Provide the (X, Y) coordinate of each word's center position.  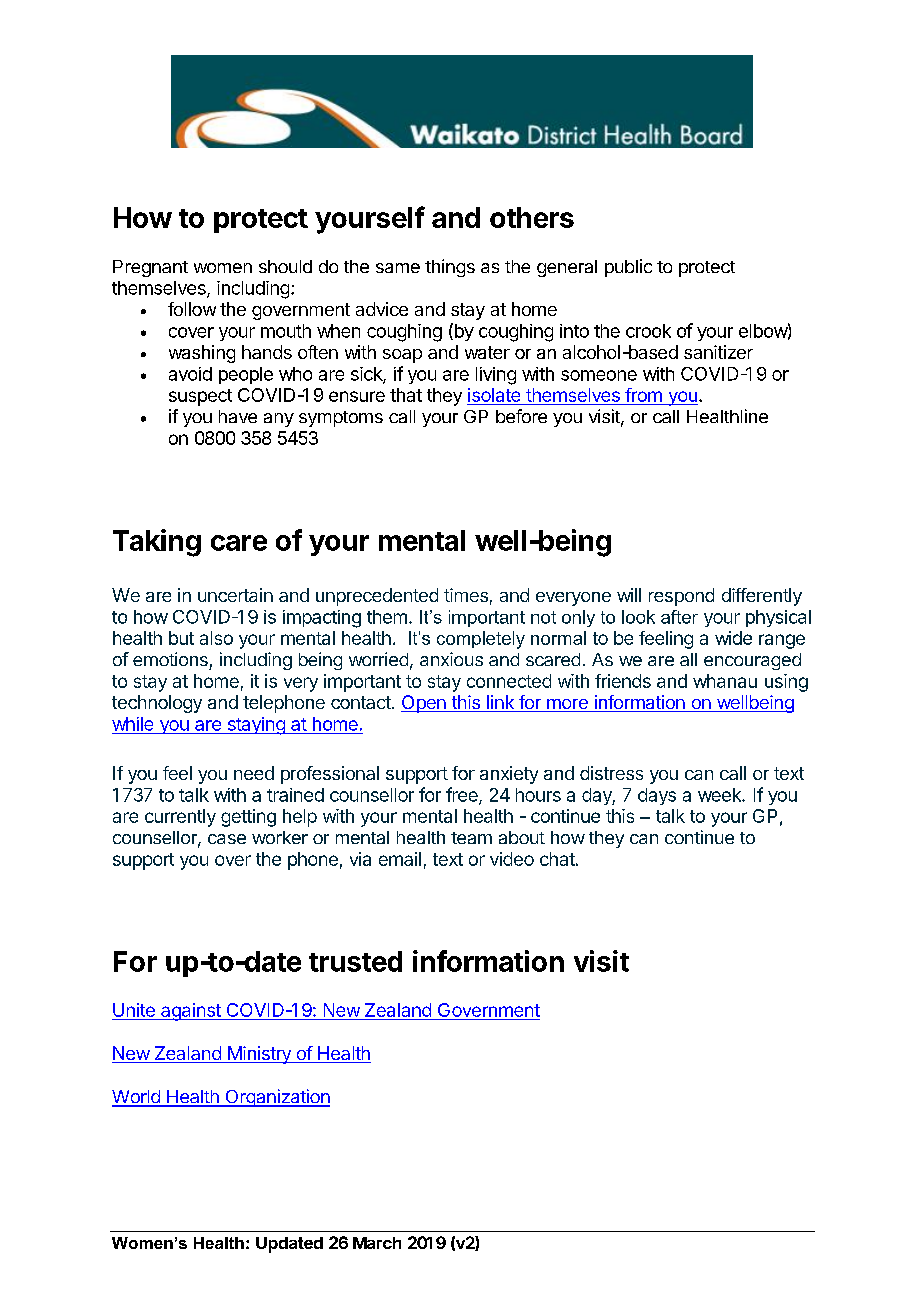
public (628, 268)
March (377, 1243)
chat (557, 859)
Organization (276, 1098)
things (450, 268)
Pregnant (150, 268)
